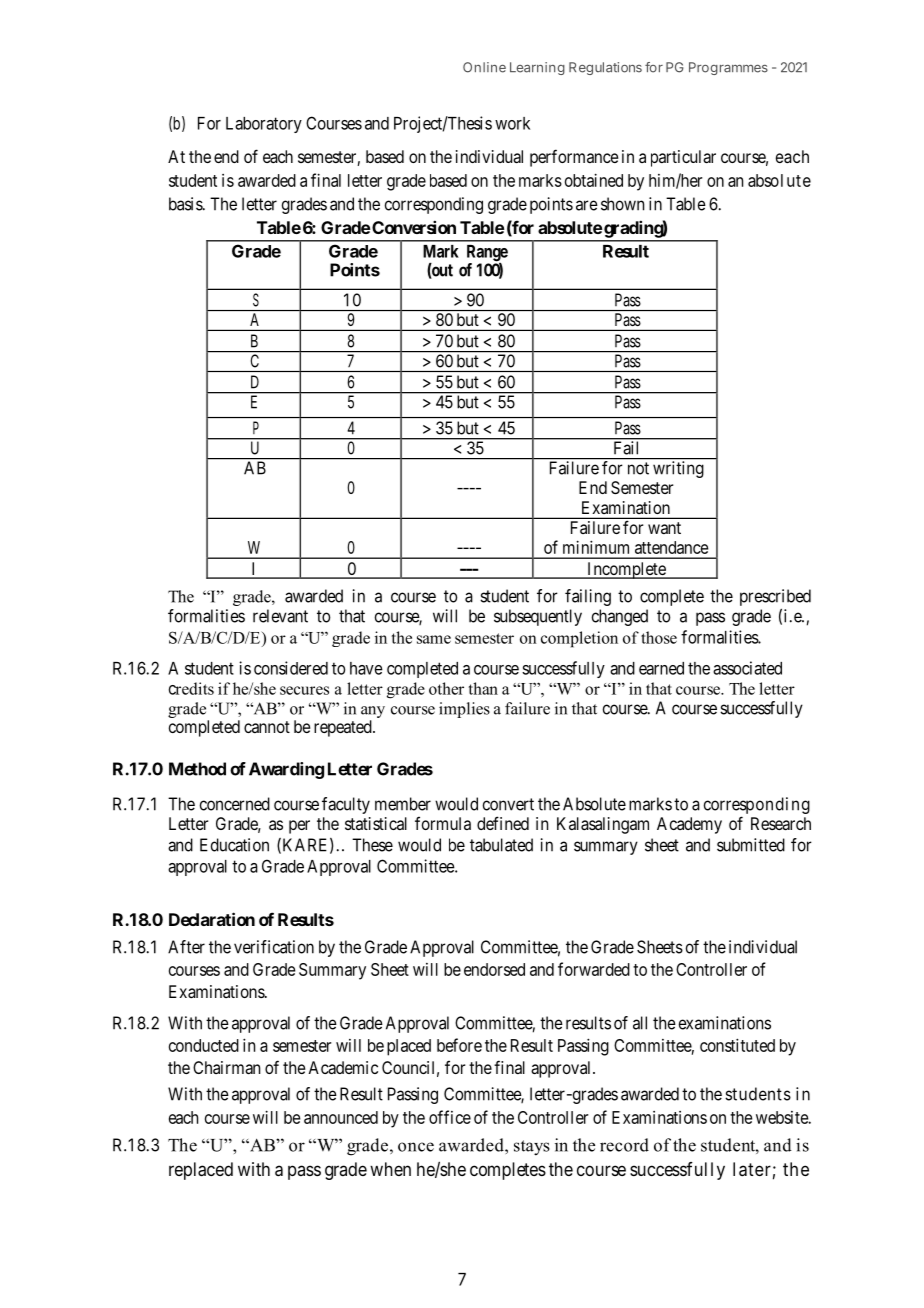 The width and height of the document is (924, 1308). I want to click on later, so click(752, 1169).
